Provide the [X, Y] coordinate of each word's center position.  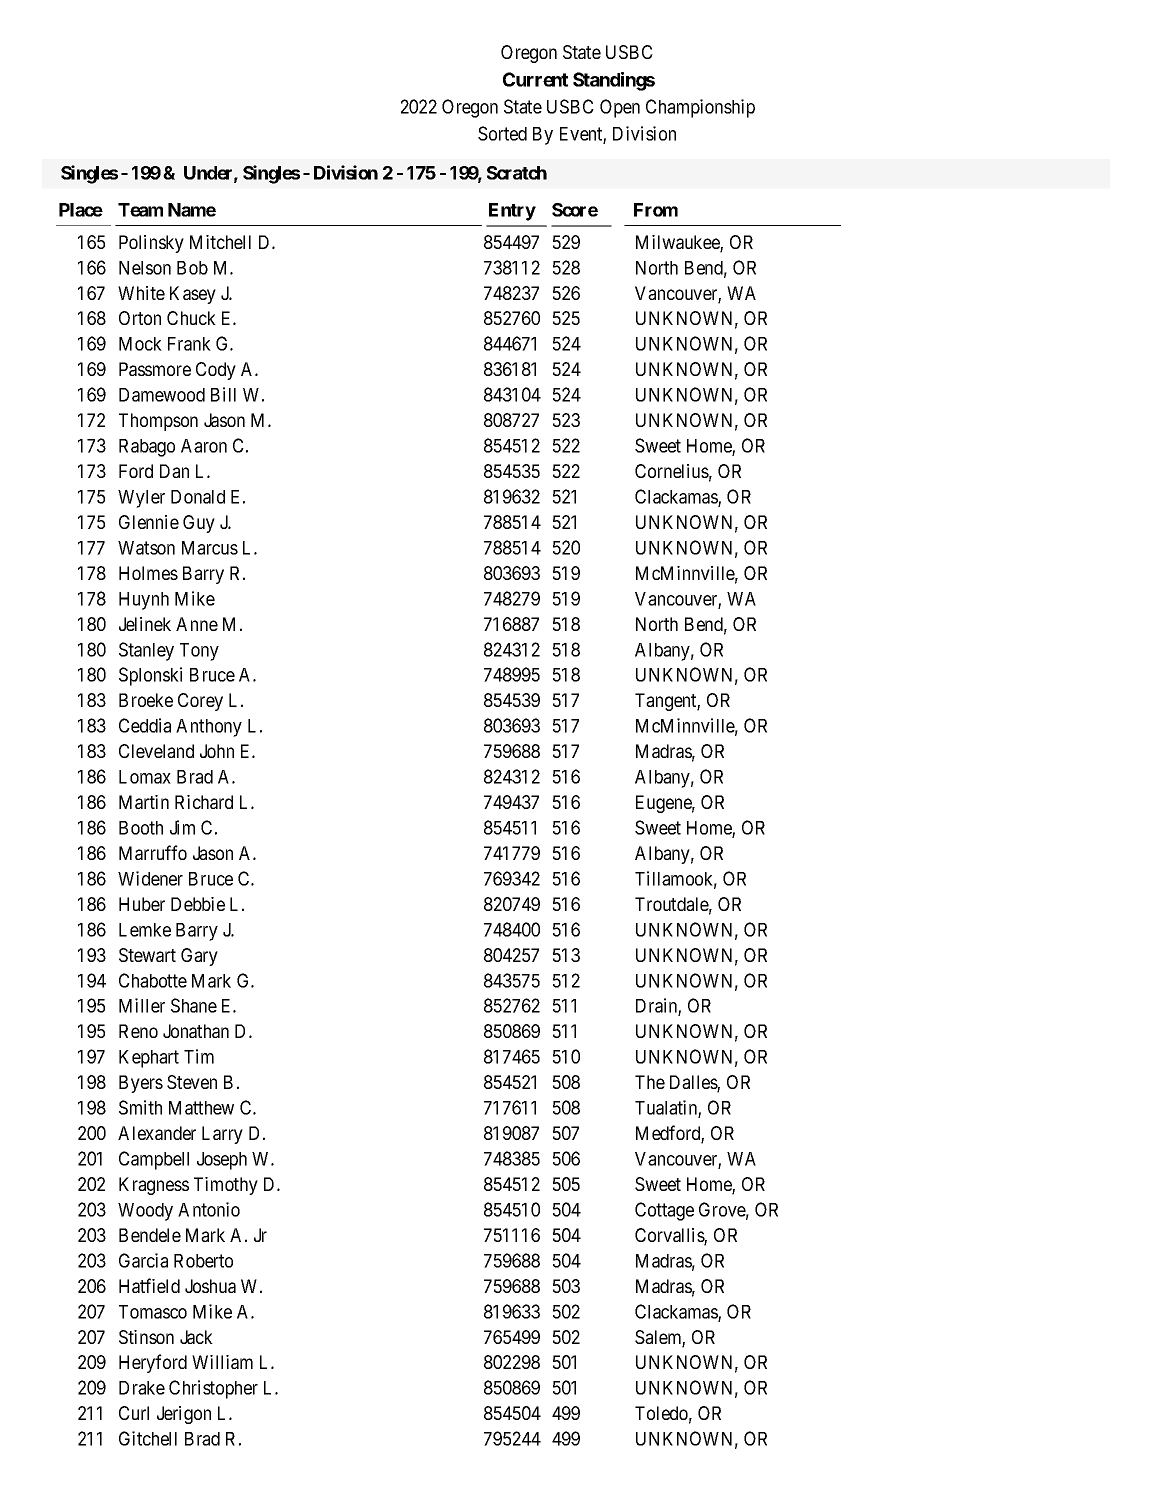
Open [620, 108]
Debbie [198, 904]
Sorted [502, 133]
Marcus [210, 548]
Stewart [147, 955]
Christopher [213, 1389]
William [222, 1362]
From [656, 210]
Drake [142, 1388]
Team [140, 210]
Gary [199, 957]
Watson [146, 548]
